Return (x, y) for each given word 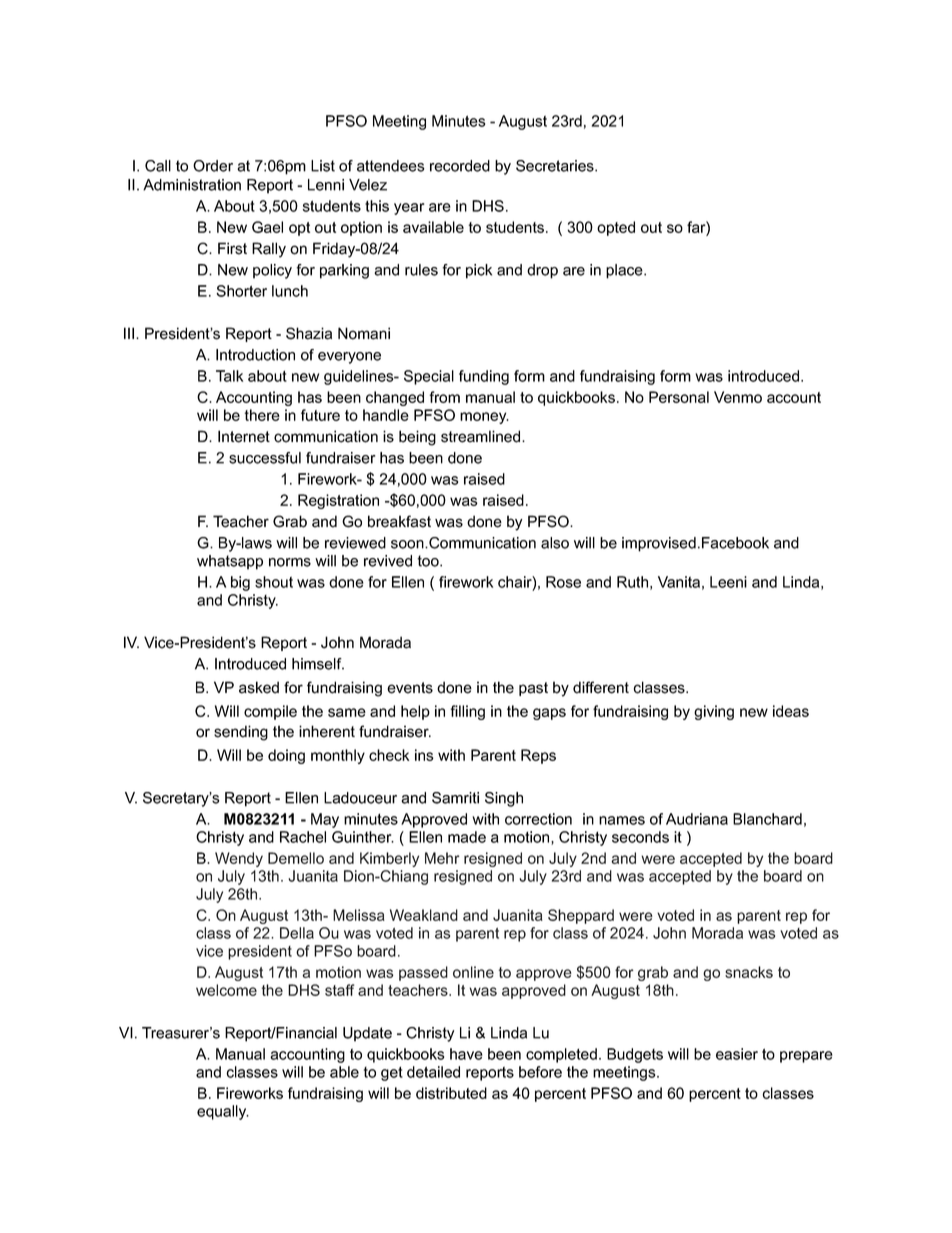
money (484, 418)
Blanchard (767, 819)
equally (223, 1112)
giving (714, 712)
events (410, 688)
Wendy (239, 859)
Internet (244, 436)
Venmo (738, 397)
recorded (460, 166)
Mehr (442, 858)
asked (259, 687)
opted (616, 228)
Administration (192, 185)
